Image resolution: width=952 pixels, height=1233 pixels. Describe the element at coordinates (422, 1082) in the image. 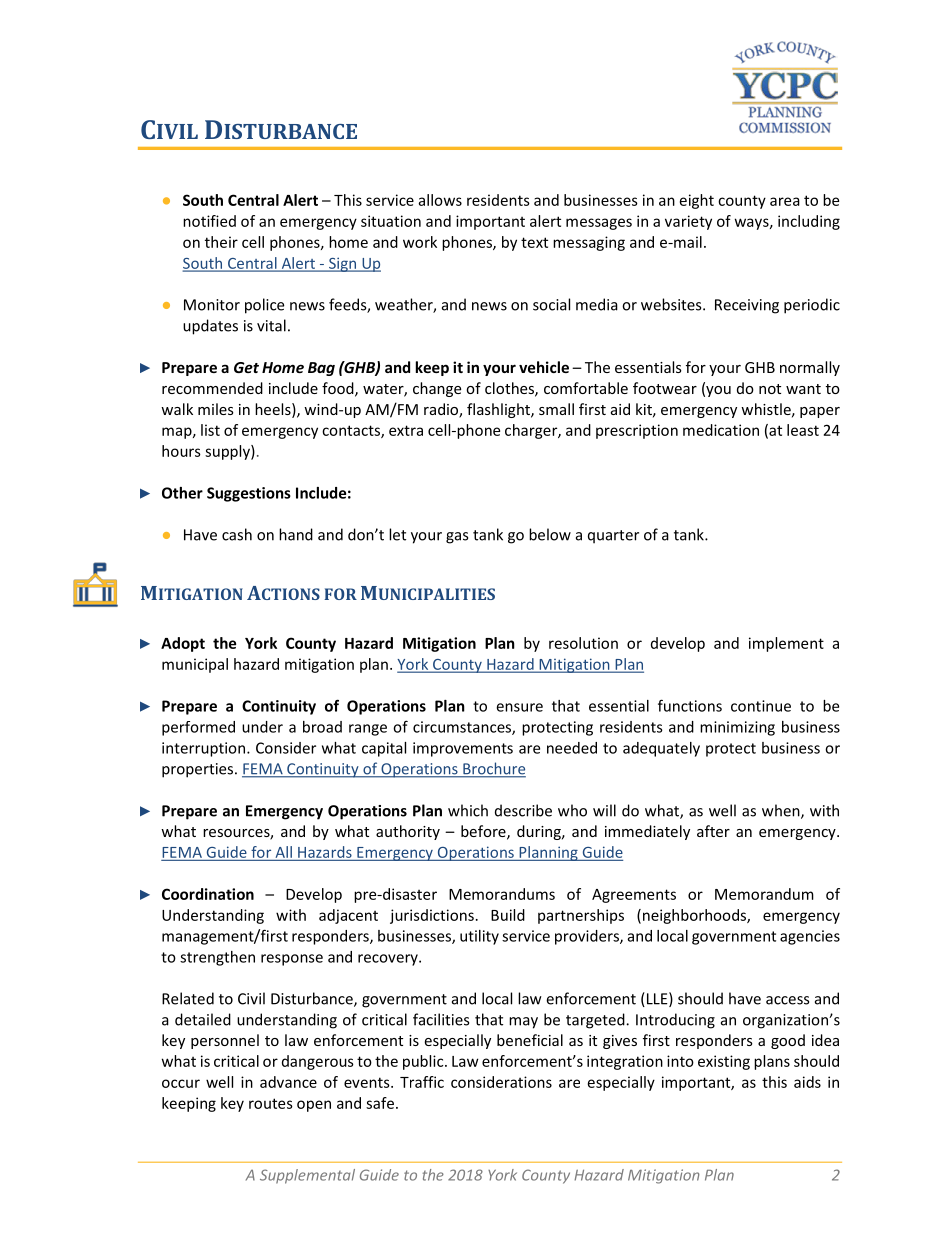

I see `Traffic` at that location.
